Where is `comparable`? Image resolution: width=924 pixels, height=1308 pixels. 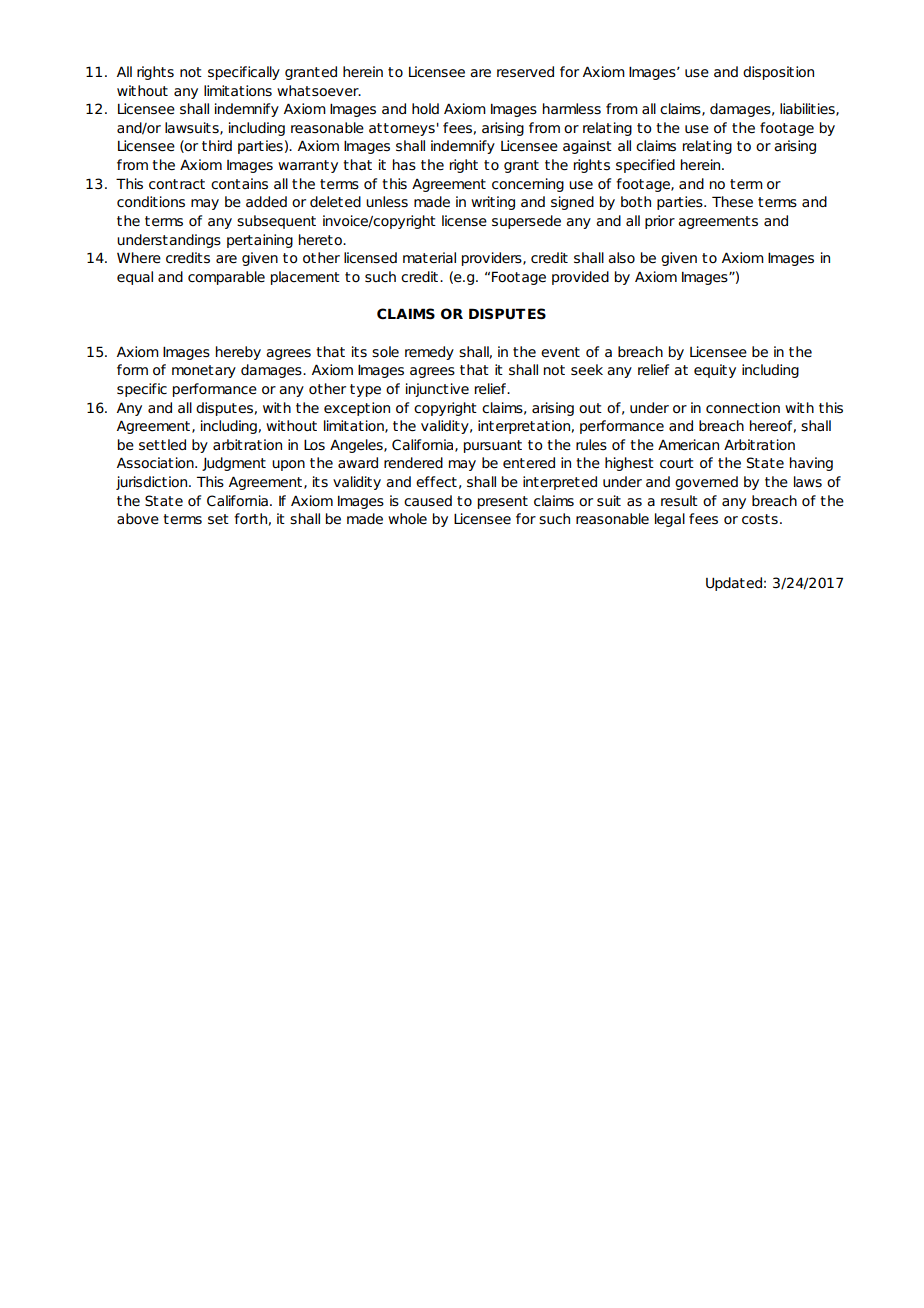
comparable is located at coordinates (226, 278).
